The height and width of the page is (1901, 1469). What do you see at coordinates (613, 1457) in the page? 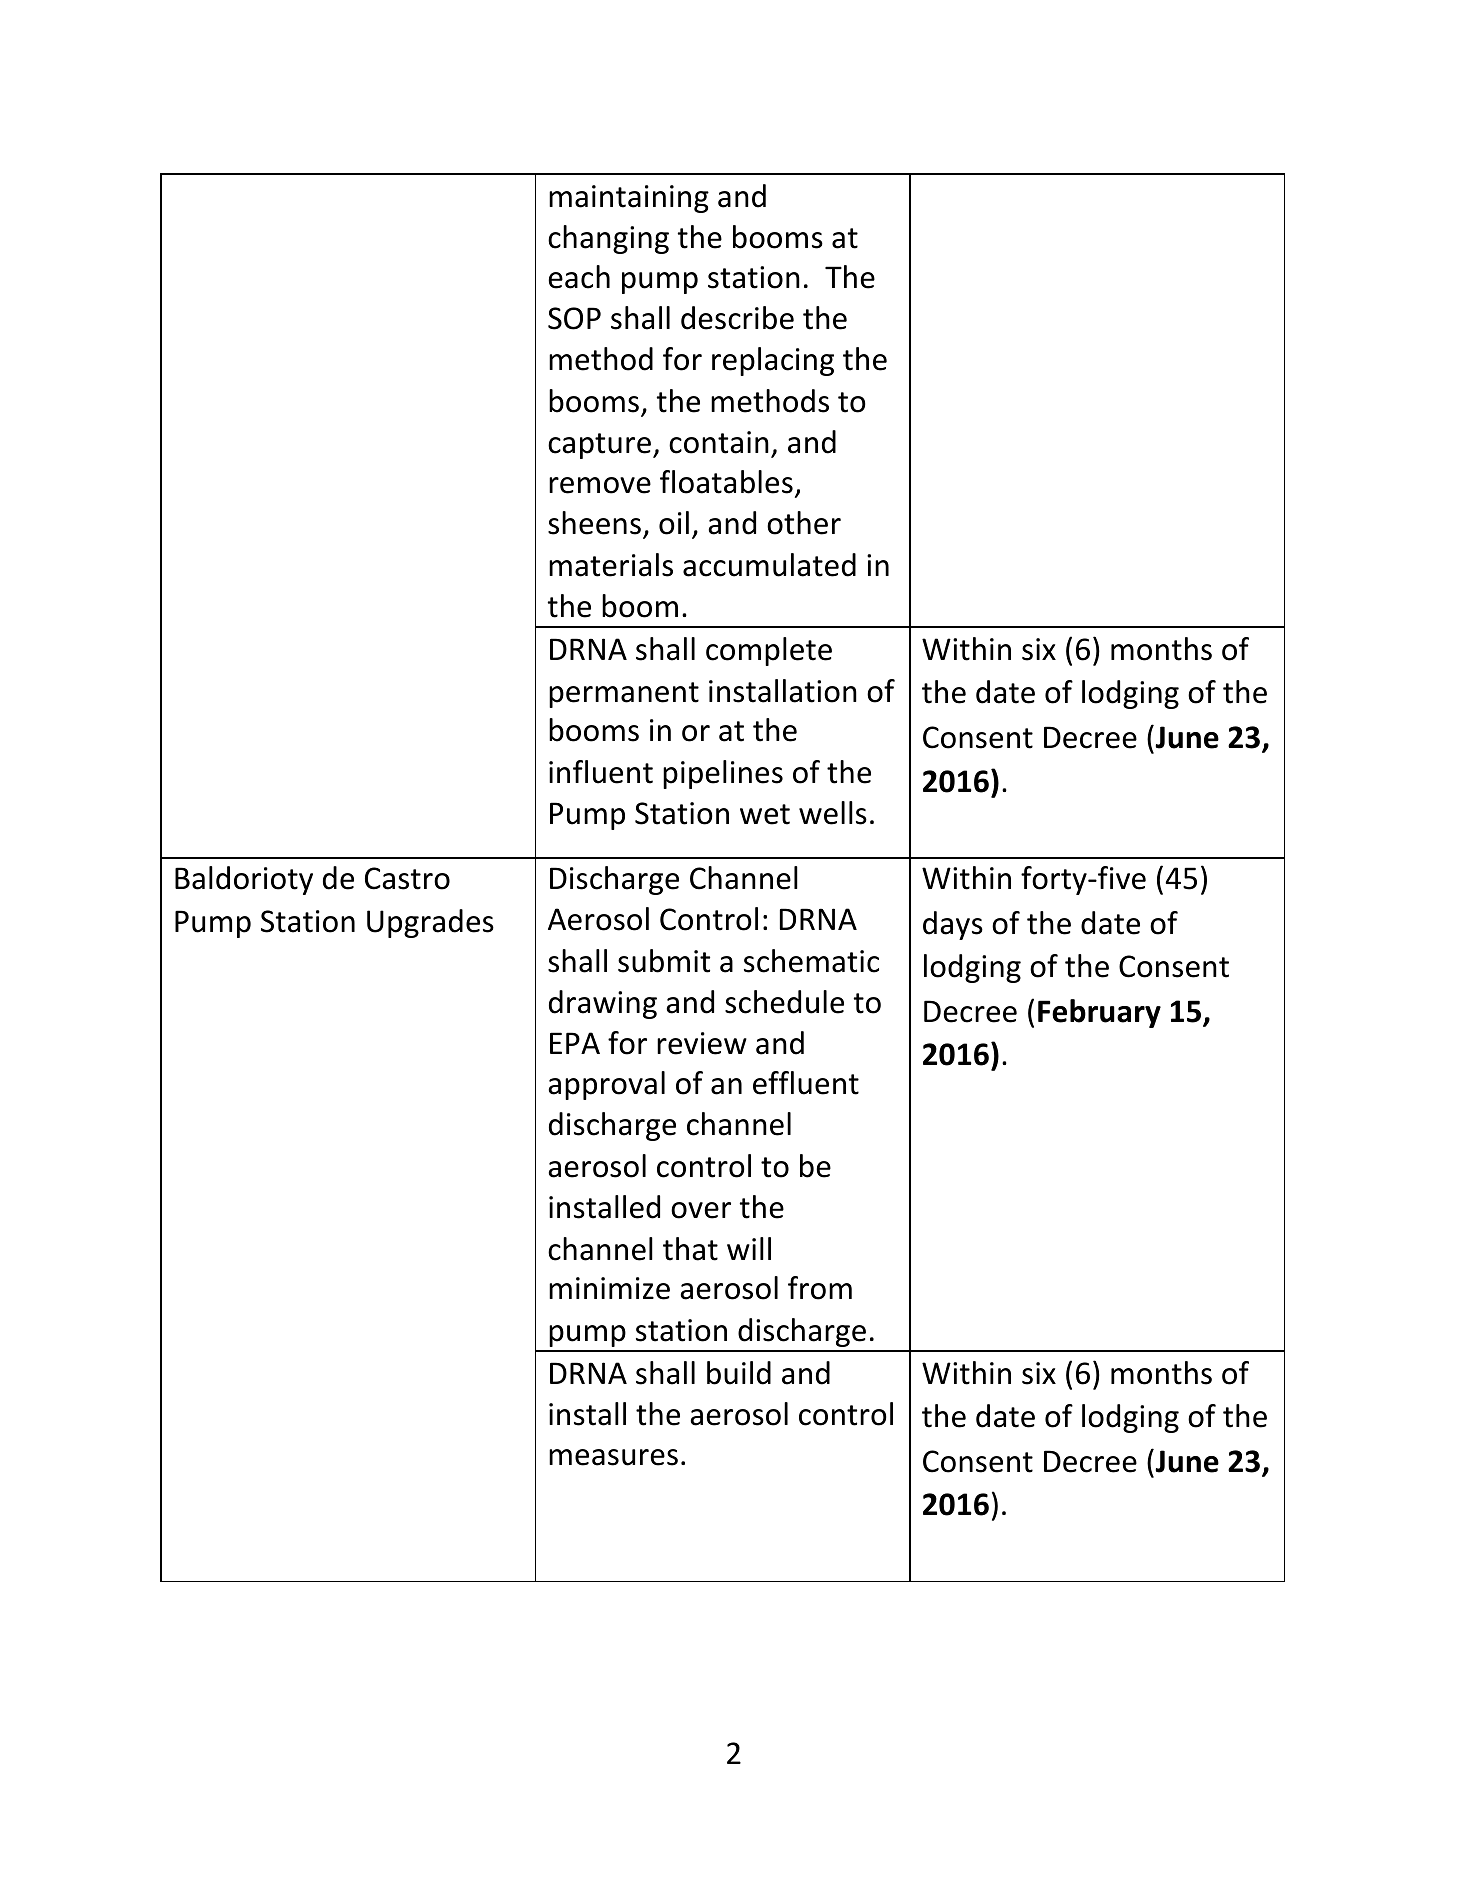
I see `measures` at bounding box center [613, 1457].
